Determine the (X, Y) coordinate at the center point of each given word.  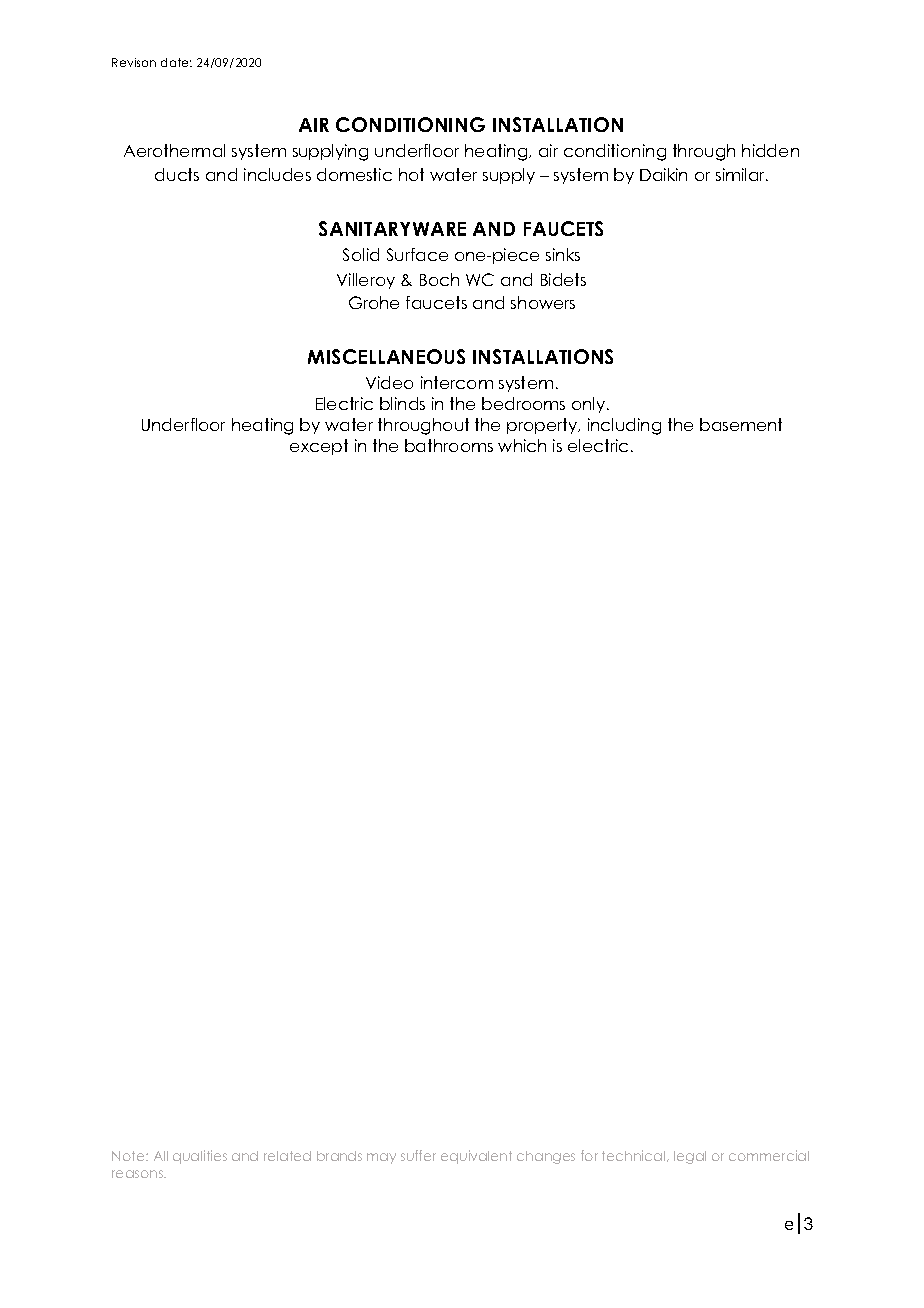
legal (690, 1157)
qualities (200, 1157)
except (319, 447)
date (176, 62)
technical (633, 1155)
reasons (138, 1174)
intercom (457, 382)
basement (741, 424)
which (522, 445)
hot (411, 174)
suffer (418, 1155)
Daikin (663, 174)
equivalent (476, 1157)
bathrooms (449, 445)
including (624, 426)
